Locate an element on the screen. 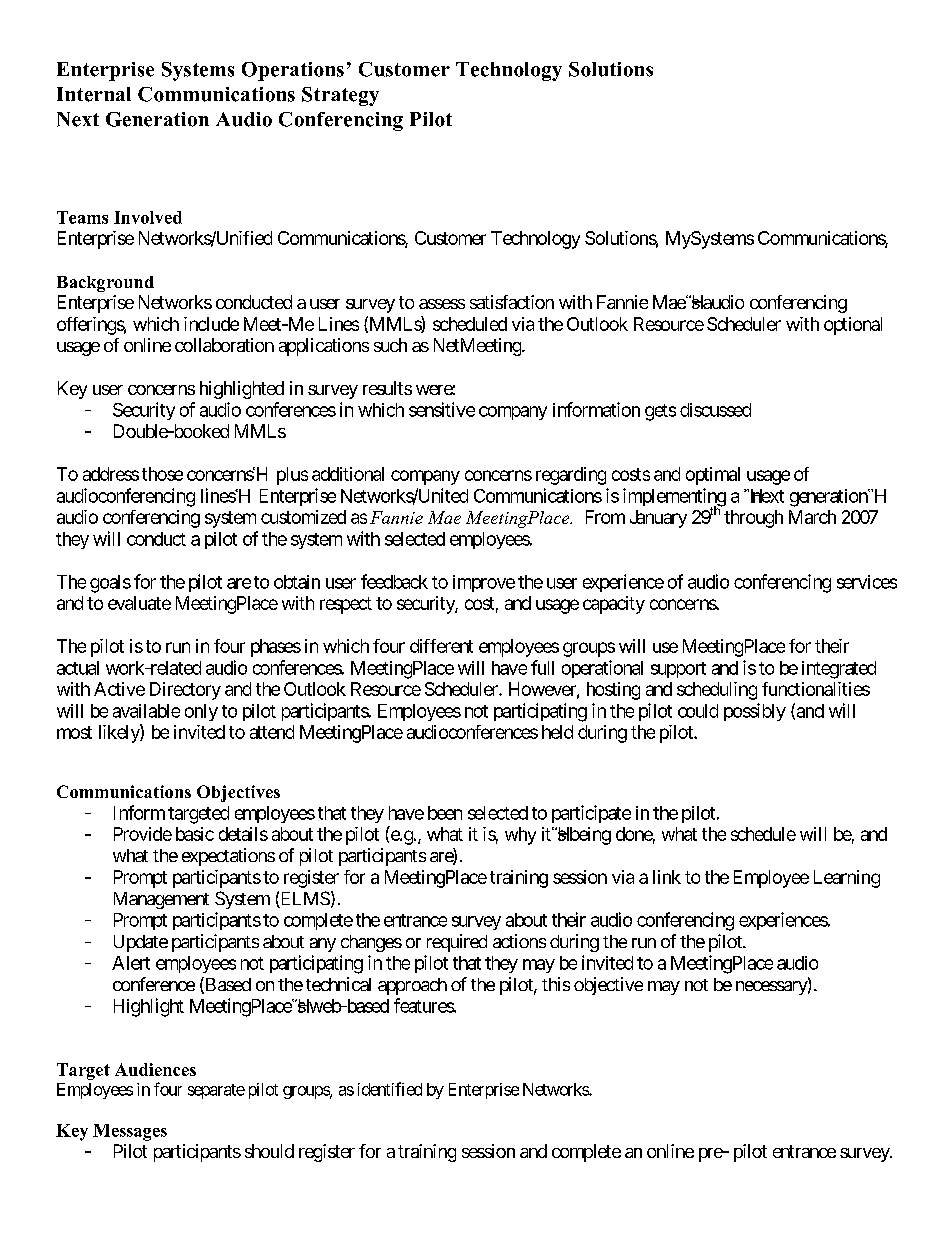 Image resolution: width=952 pixels, height=1233 pixels. possibly is located at coordinates (755, 712).
